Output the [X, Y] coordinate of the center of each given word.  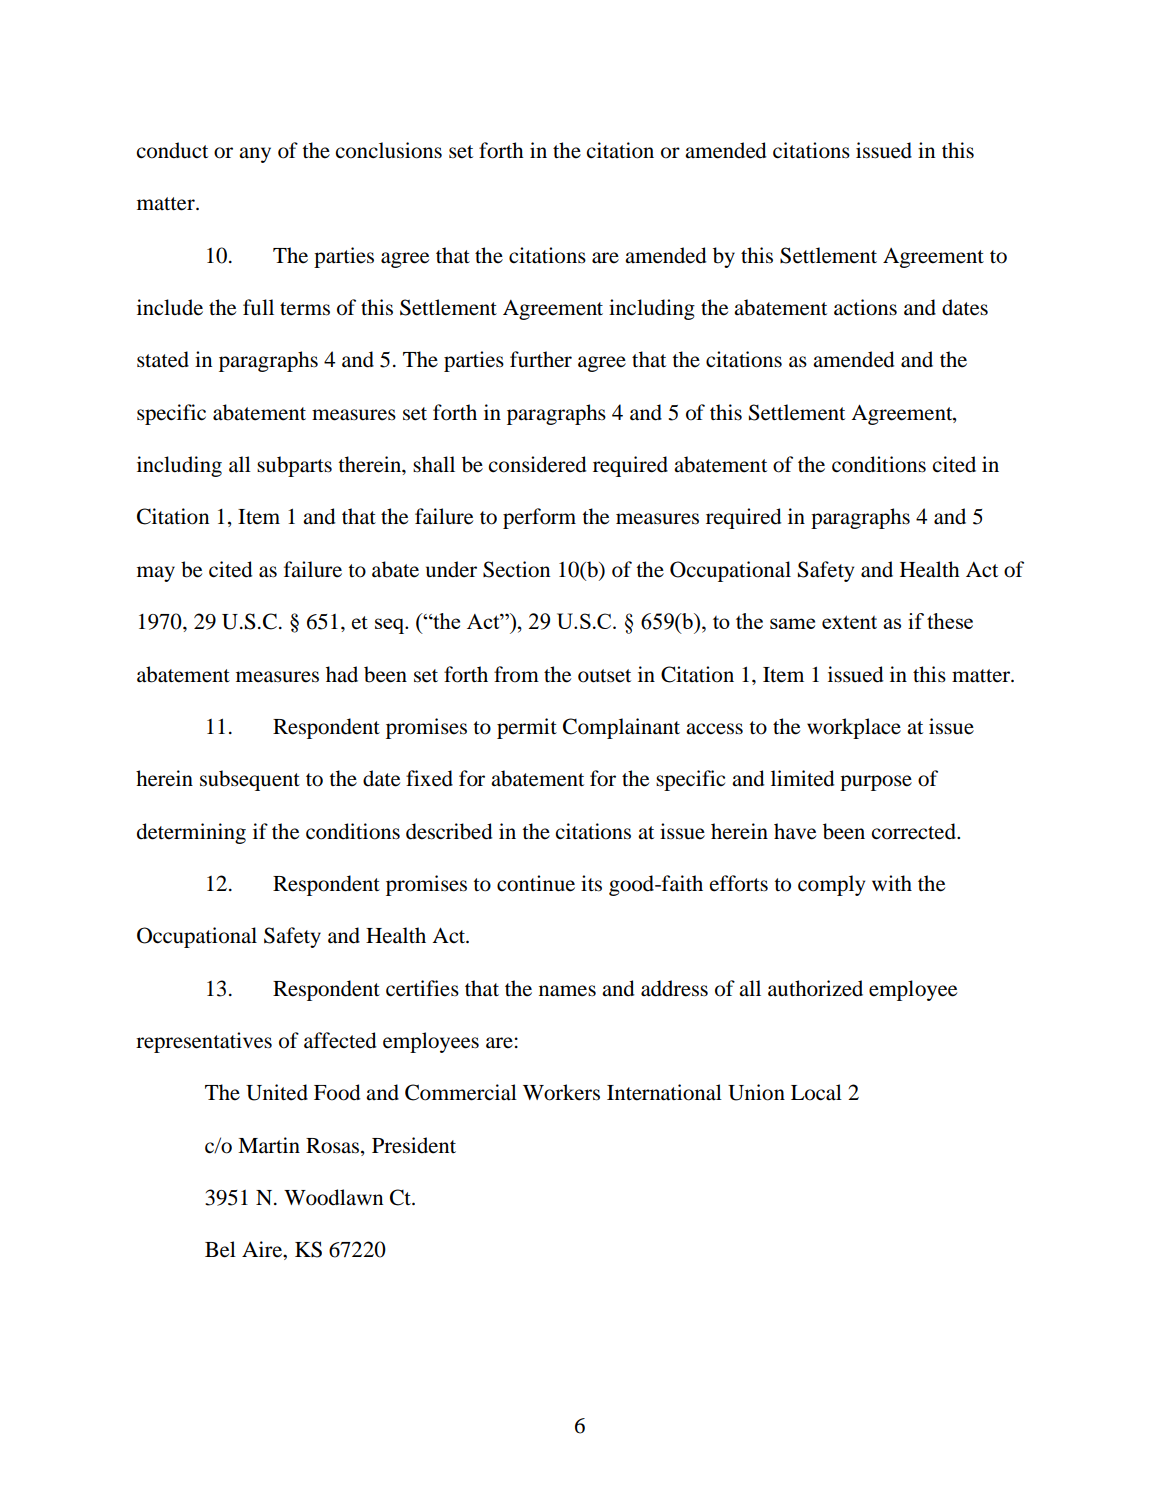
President [414, 1145]
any [255, 155]
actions [865, 307]
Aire [263, 1250]
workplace [854, 728]
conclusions [389, 150]
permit [527, 728]
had [342, 674]
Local [816, 1092]
